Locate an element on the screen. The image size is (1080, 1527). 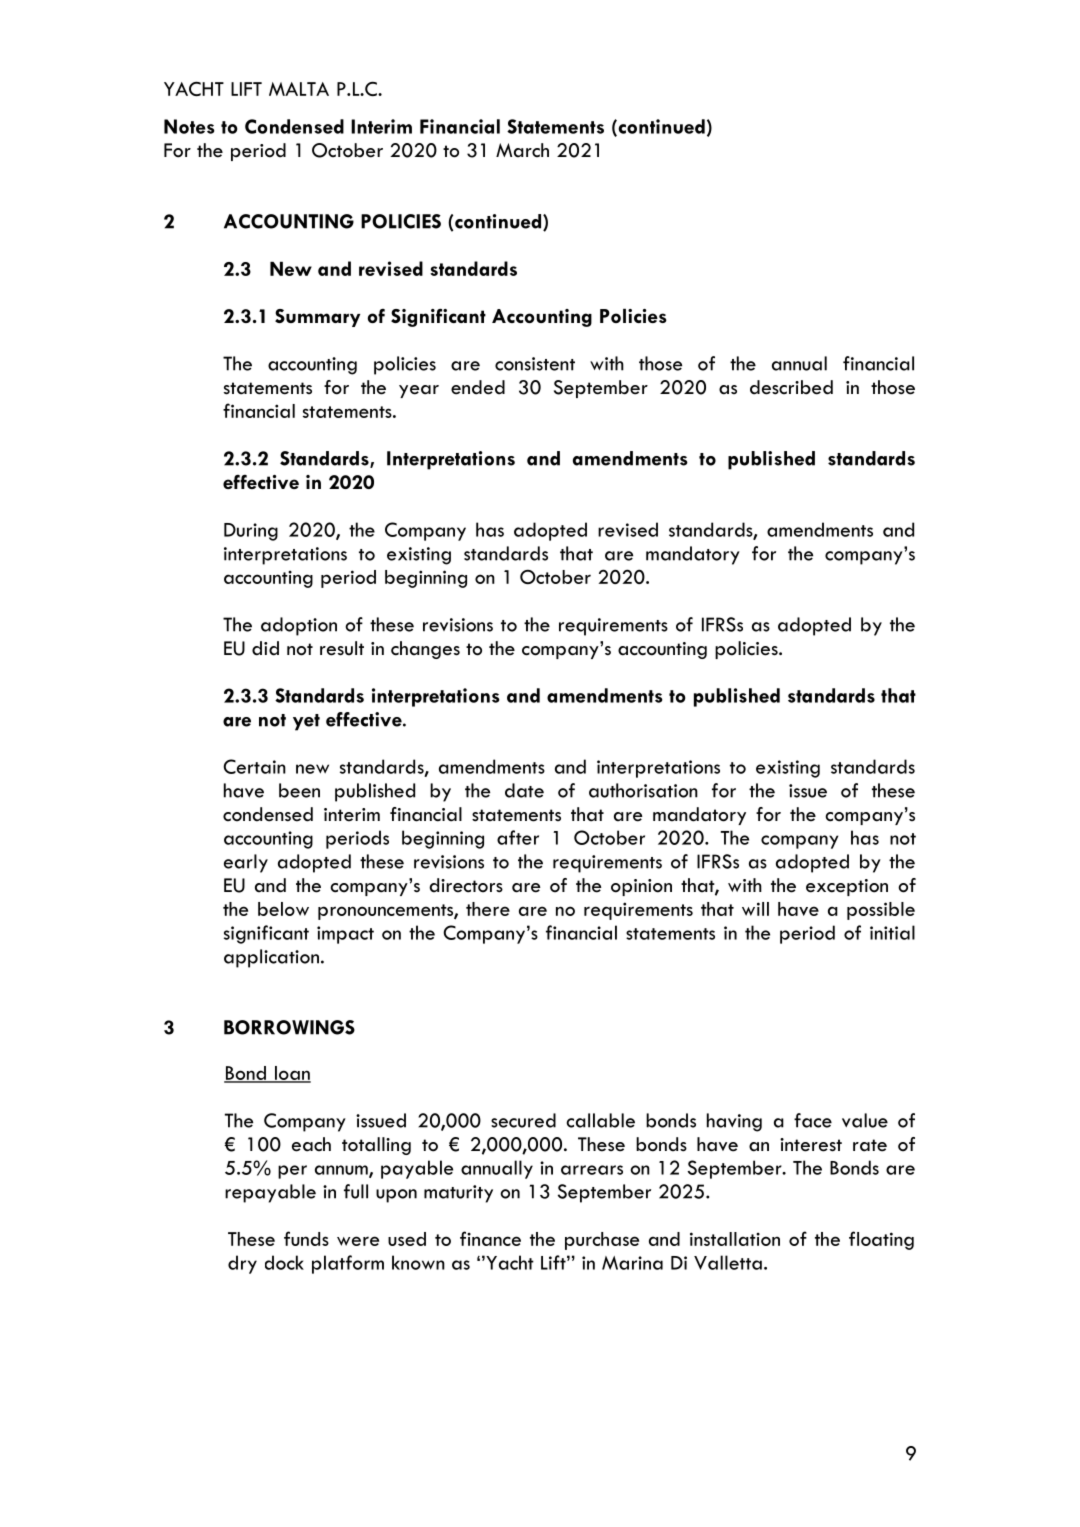
MALTA is located at coordinates (299, 89).
